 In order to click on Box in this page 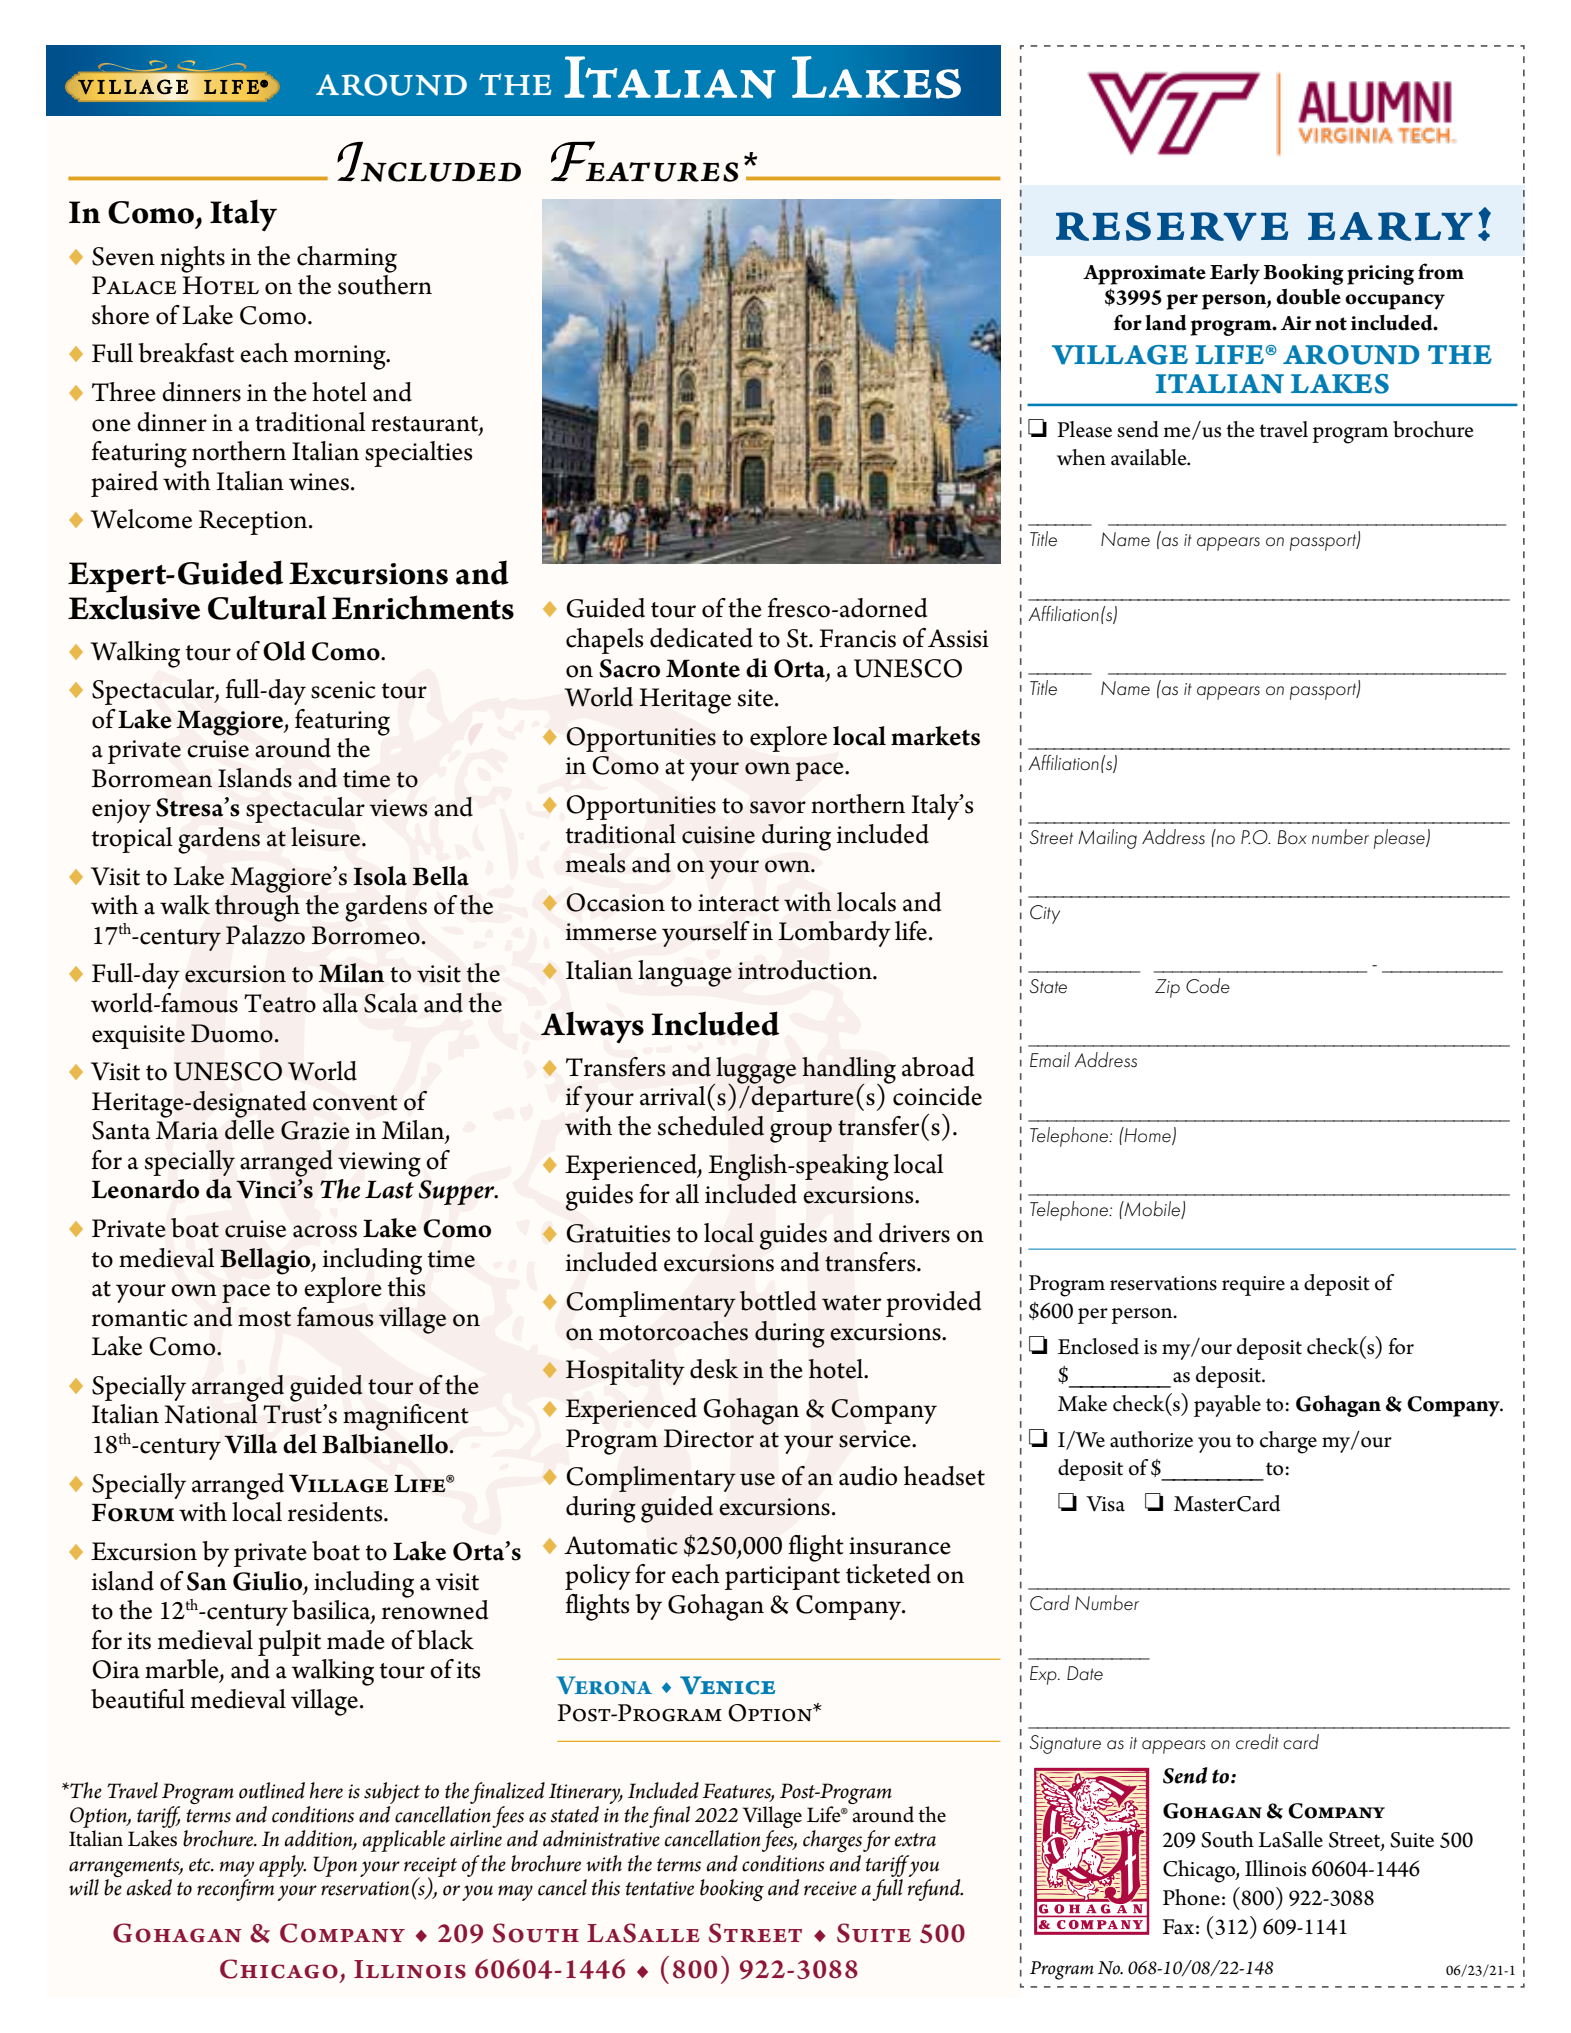, I will do `click(1292, 837)`.
